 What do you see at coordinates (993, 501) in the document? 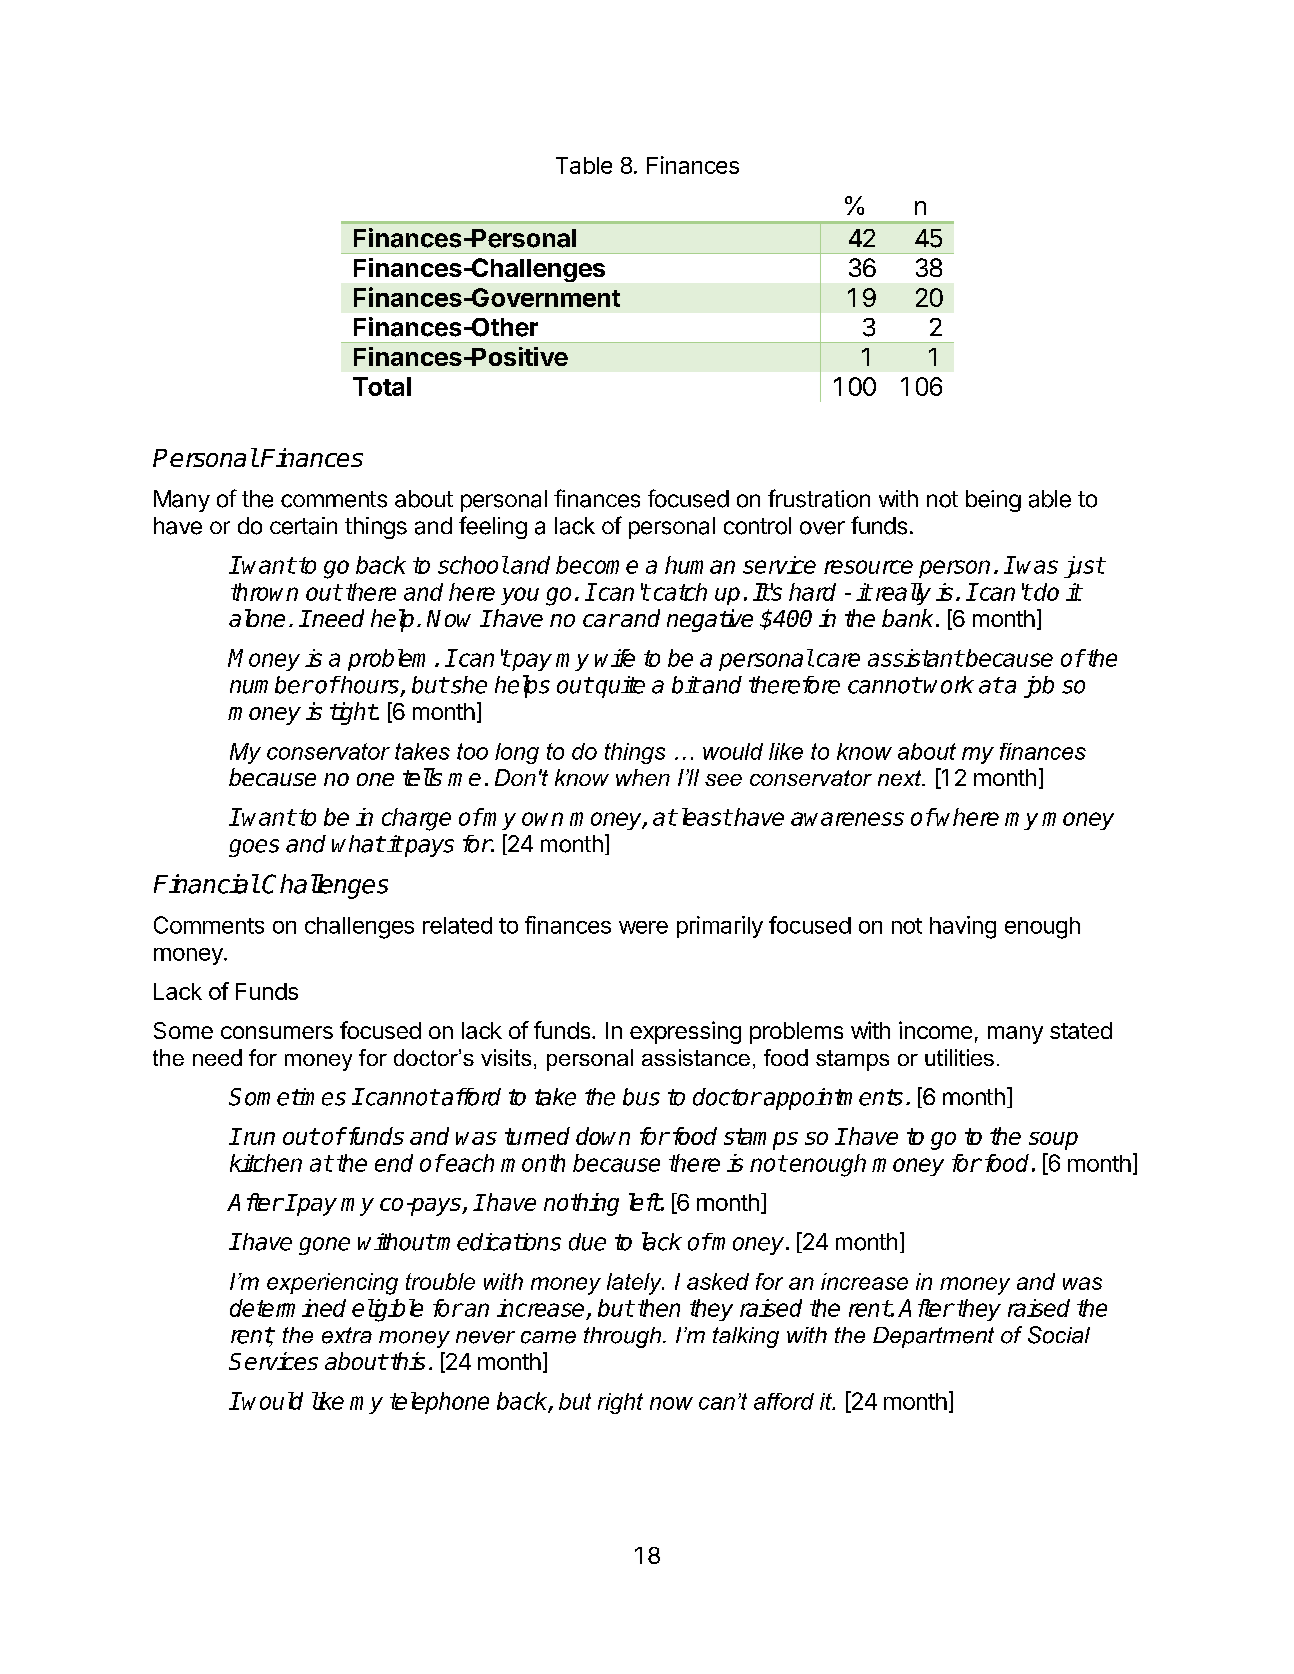
I see `being` at bounding box center [993, 501].
